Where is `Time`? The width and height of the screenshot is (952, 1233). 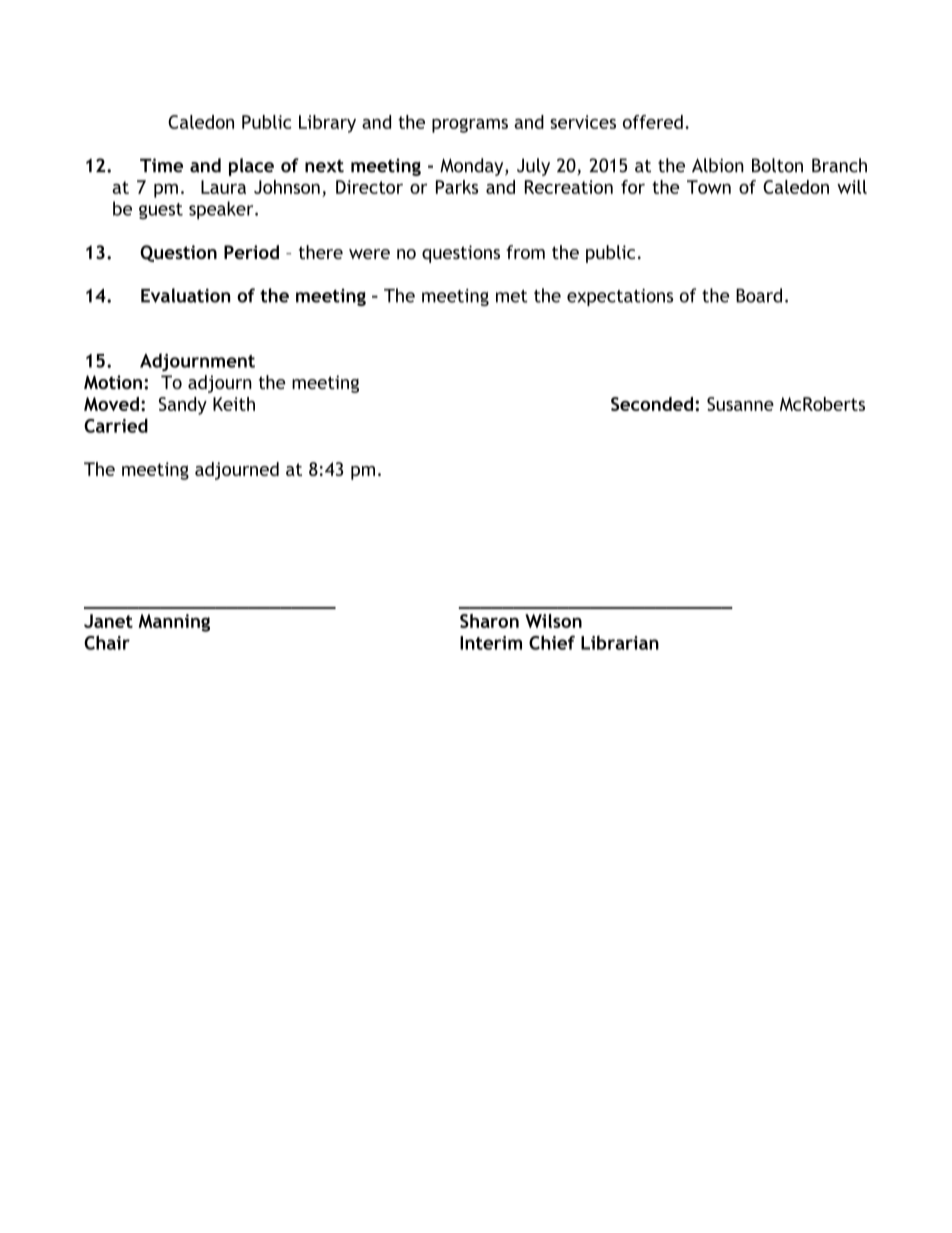
Time is located at coordinates (161, 165).
